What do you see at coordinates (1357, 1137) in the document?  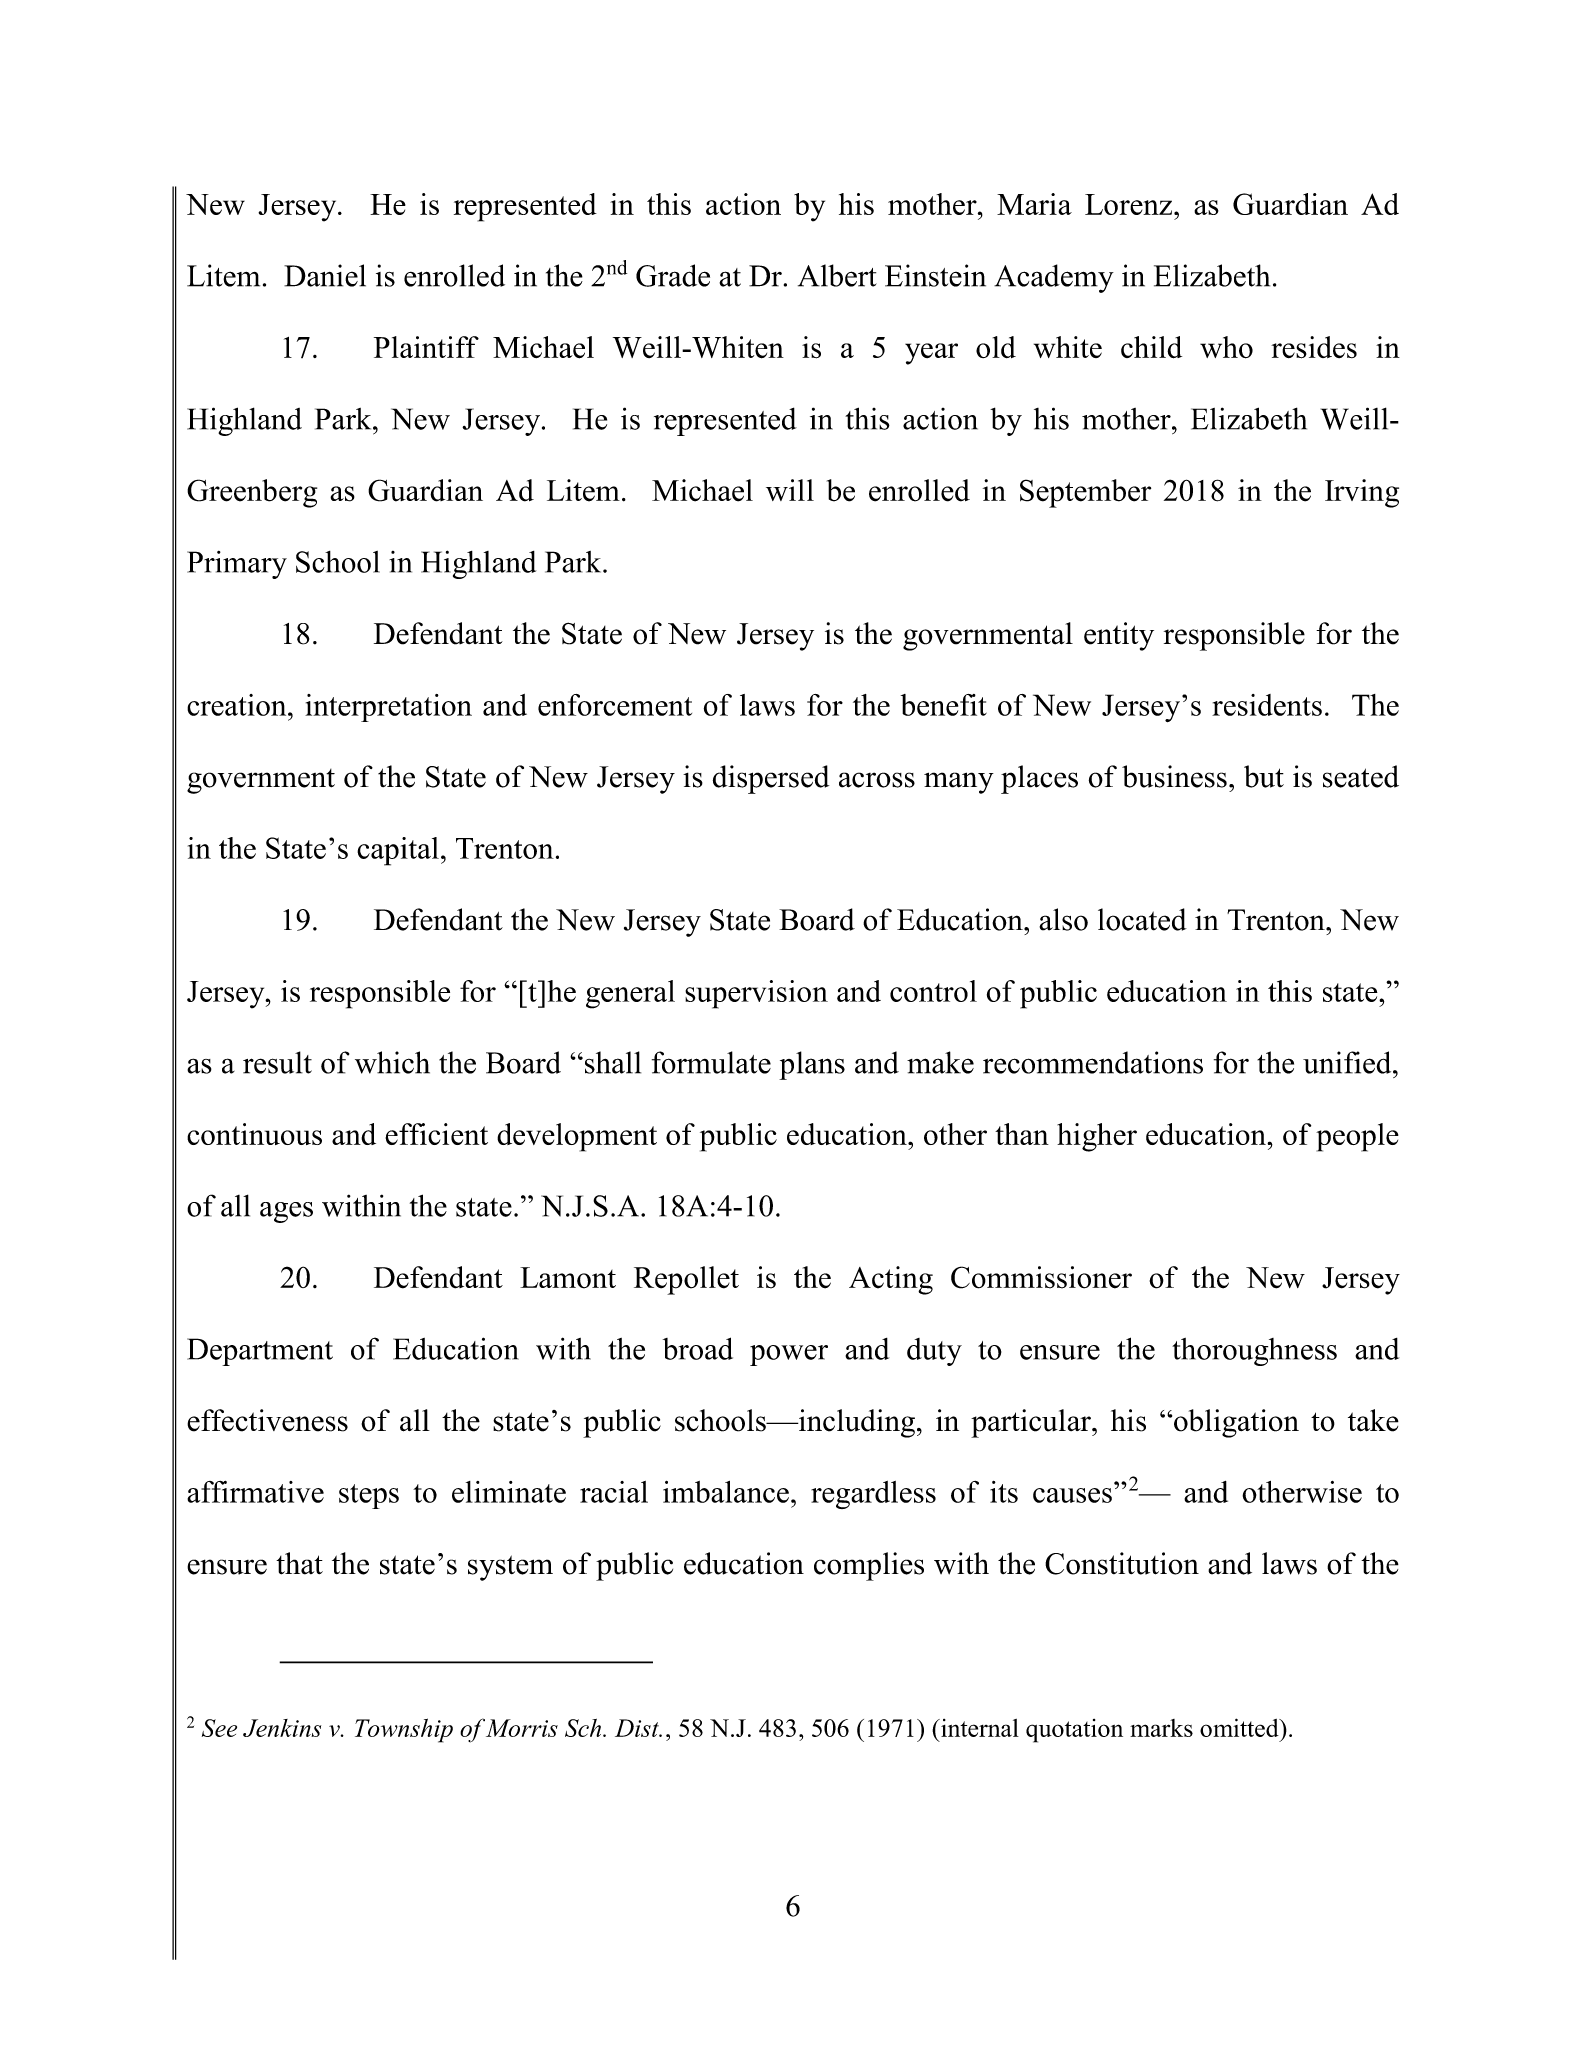 I see `people` at bounding box center [1357, 1137].
